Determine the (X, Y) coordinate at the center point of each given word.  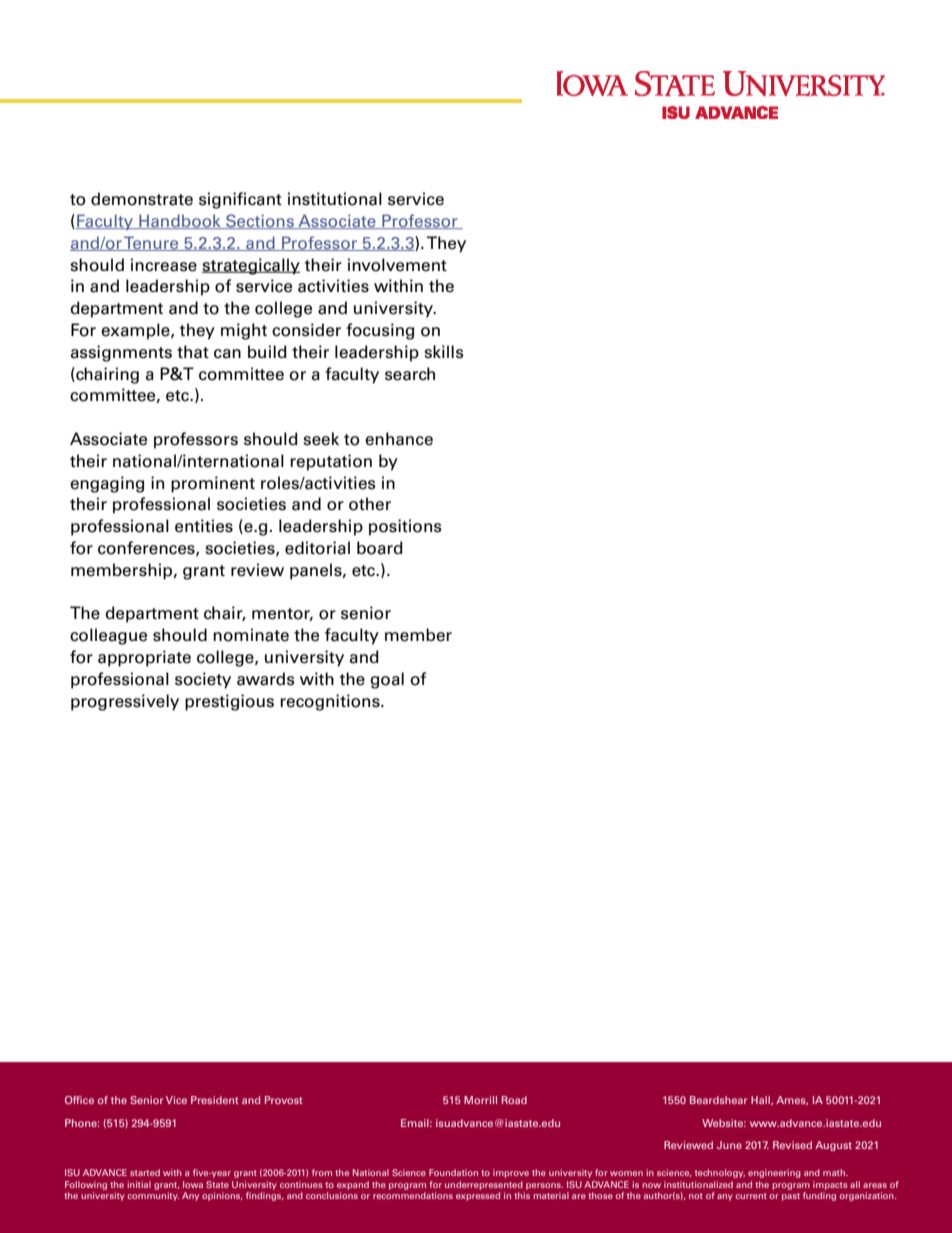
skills (444, 352)
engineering (774, 1173)
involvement (397, 265)
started (145, 1172)
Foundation (453, 1172)
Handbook (180, 221)
